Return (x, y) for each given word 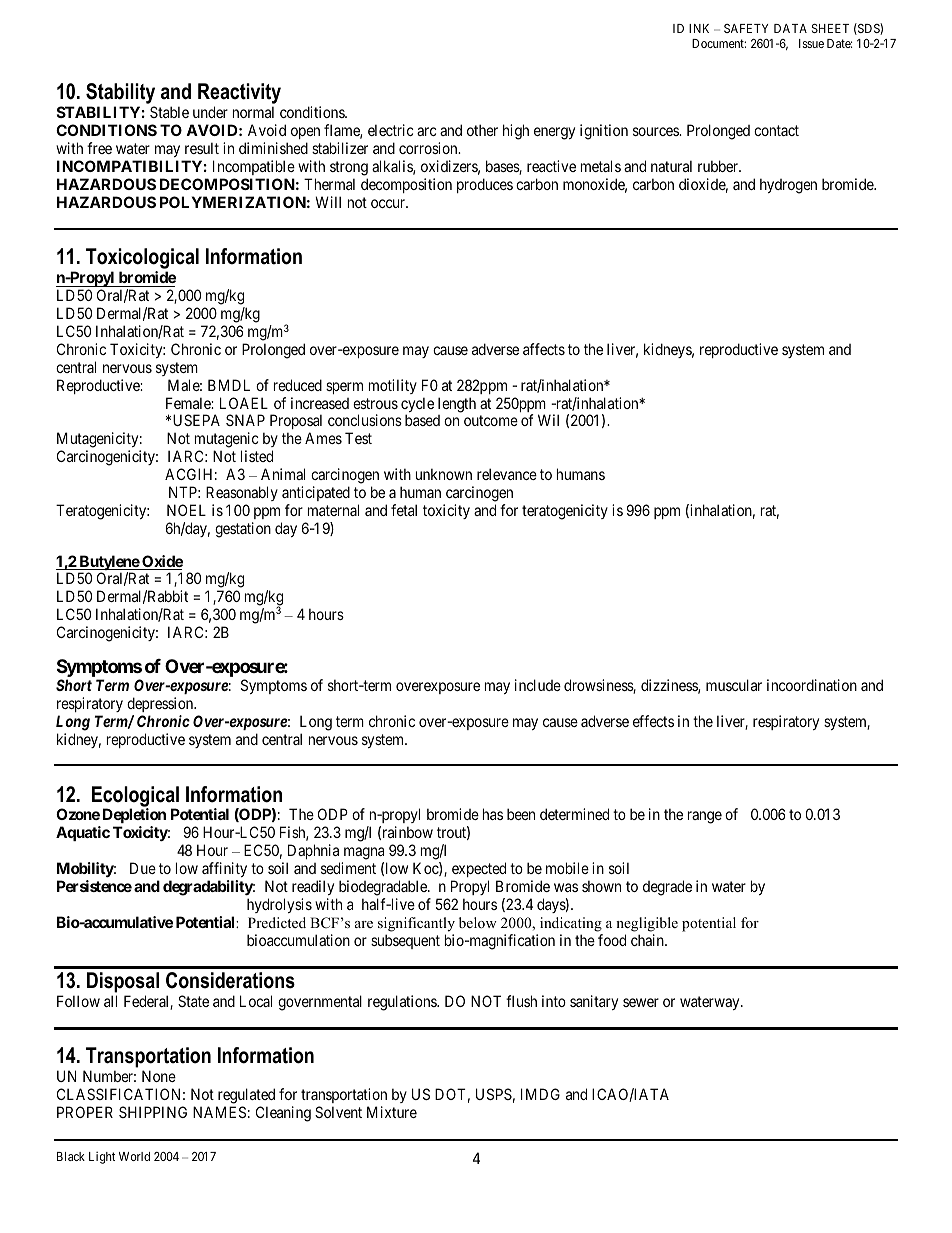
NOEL (186, 510)
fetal (404, 510)
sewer (641, 1002)
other (482, 130)
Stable (169, 112)
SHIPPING (153, 1112)
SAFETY (746, 28)
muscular (734, 685)
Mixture (392, 1112)
